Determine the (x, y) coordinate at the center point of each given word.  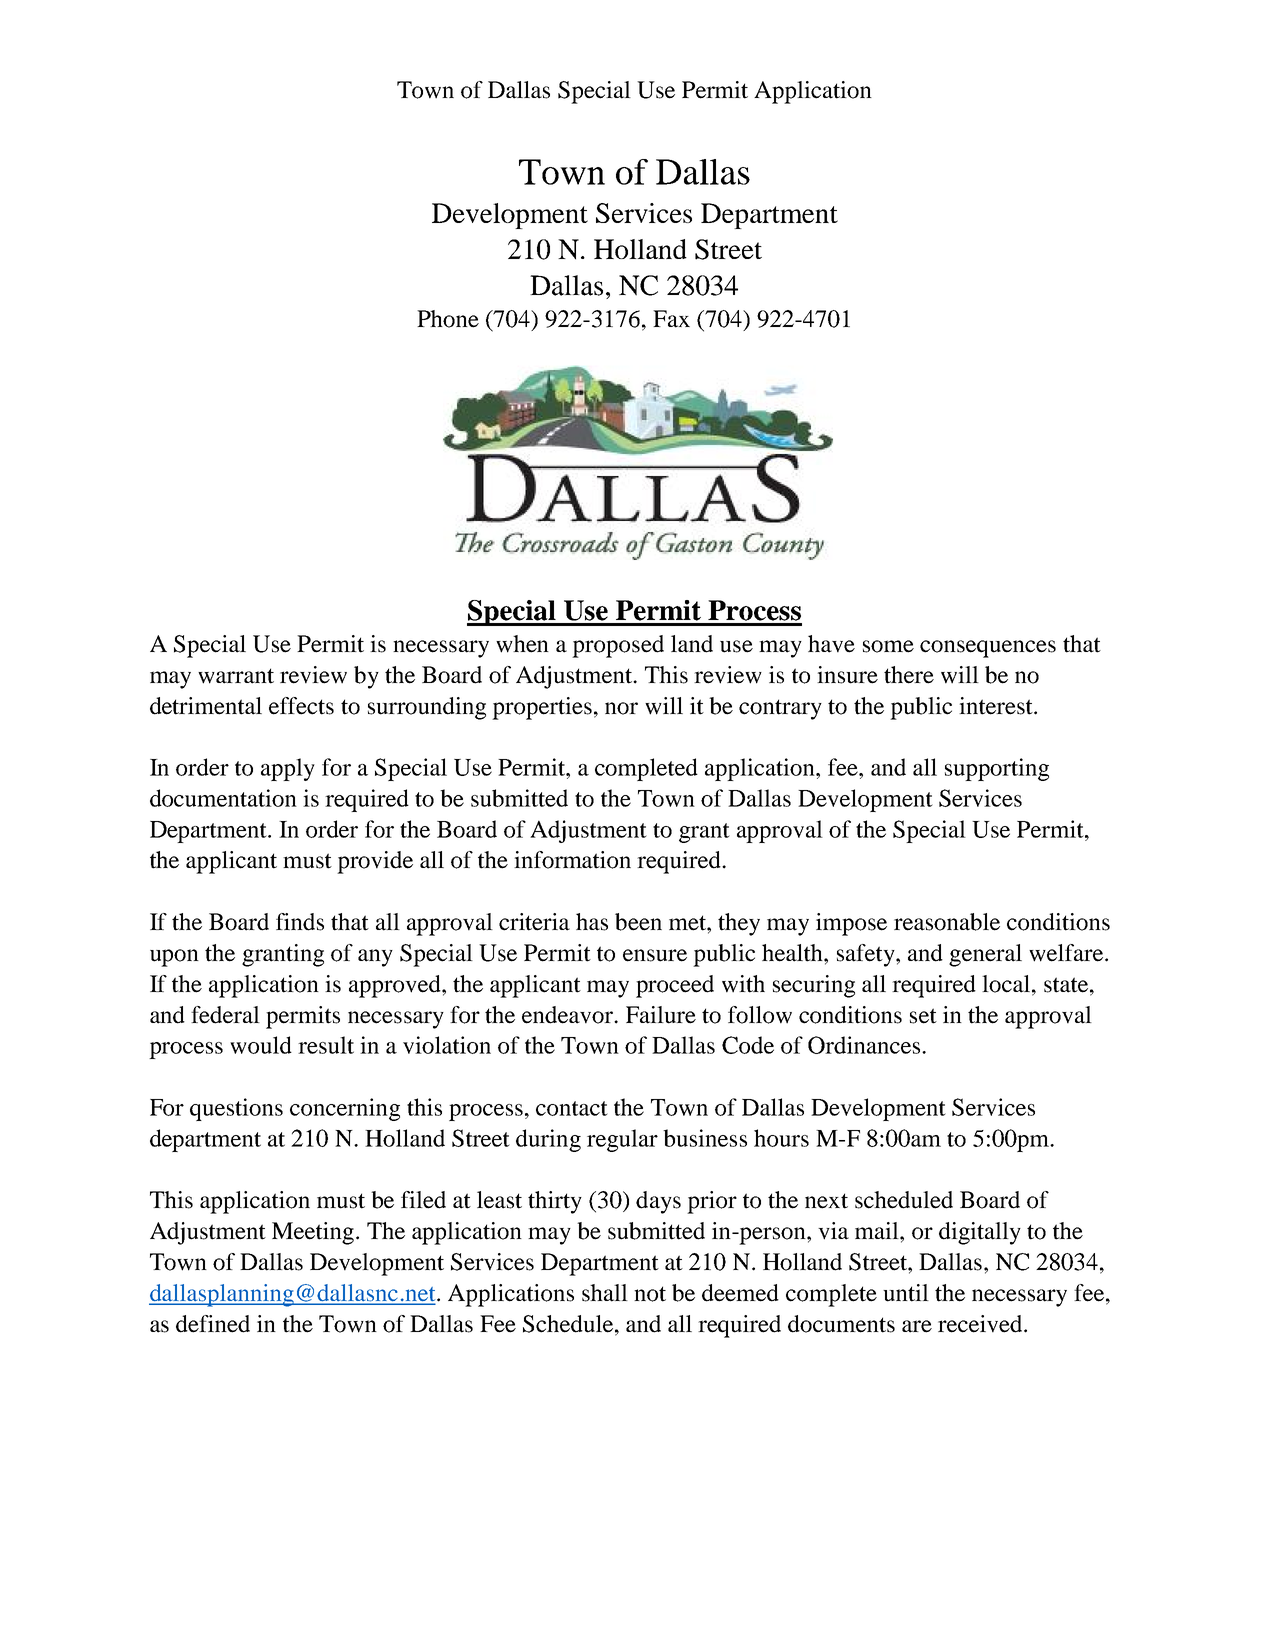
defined (213, 1324)
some (888, 646)
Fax (671, 319)
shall (605, 1293)
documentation (223, 798)
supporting (997, 769)
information (572, 860)
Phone (448, 319)
